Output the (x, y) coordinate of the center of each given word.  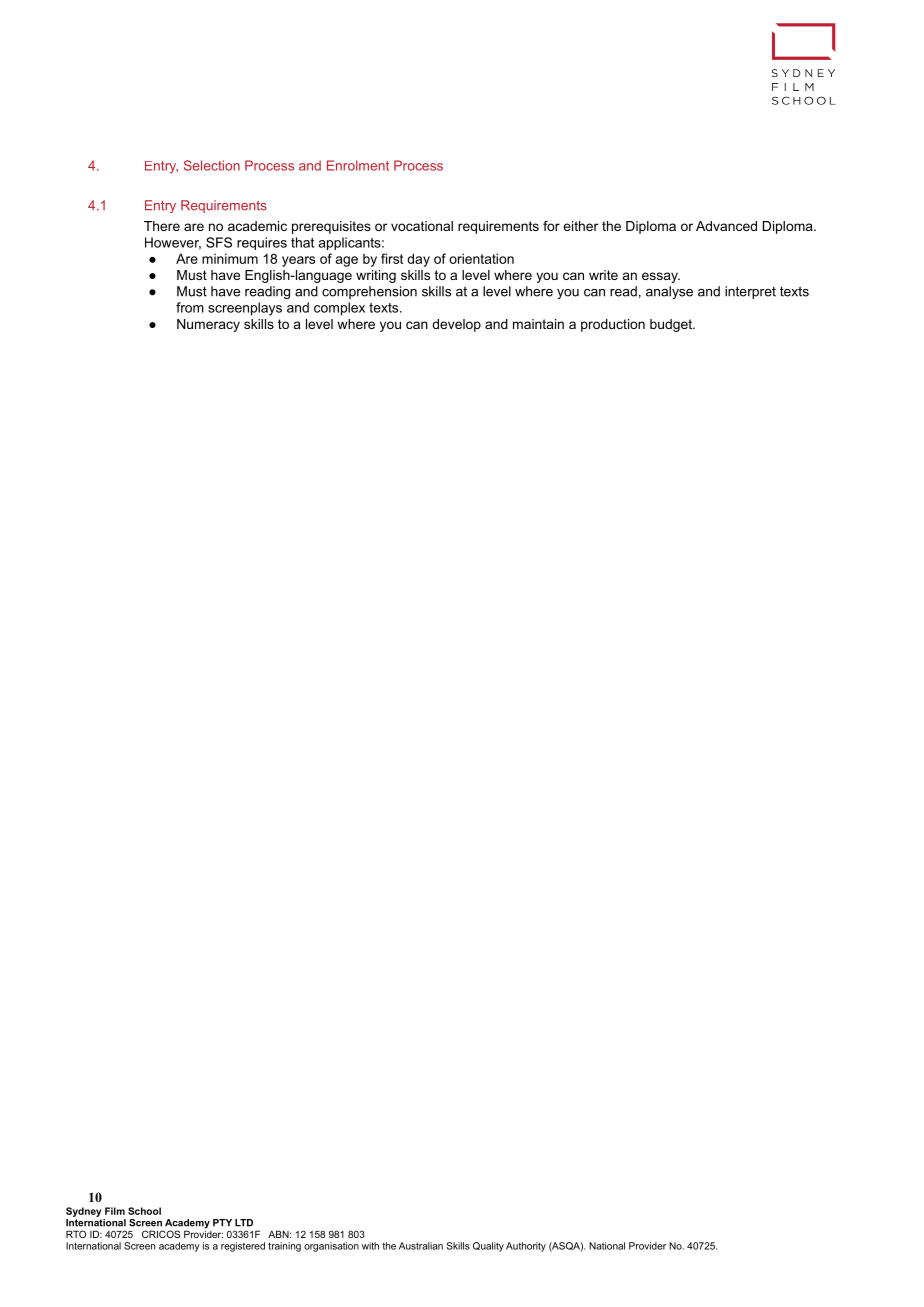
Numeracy (208, 325)
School (144, 1211)
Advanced (726, 226)
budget (672, 325)
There (162, 226)
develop (456, 325)
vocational (422, 226)
